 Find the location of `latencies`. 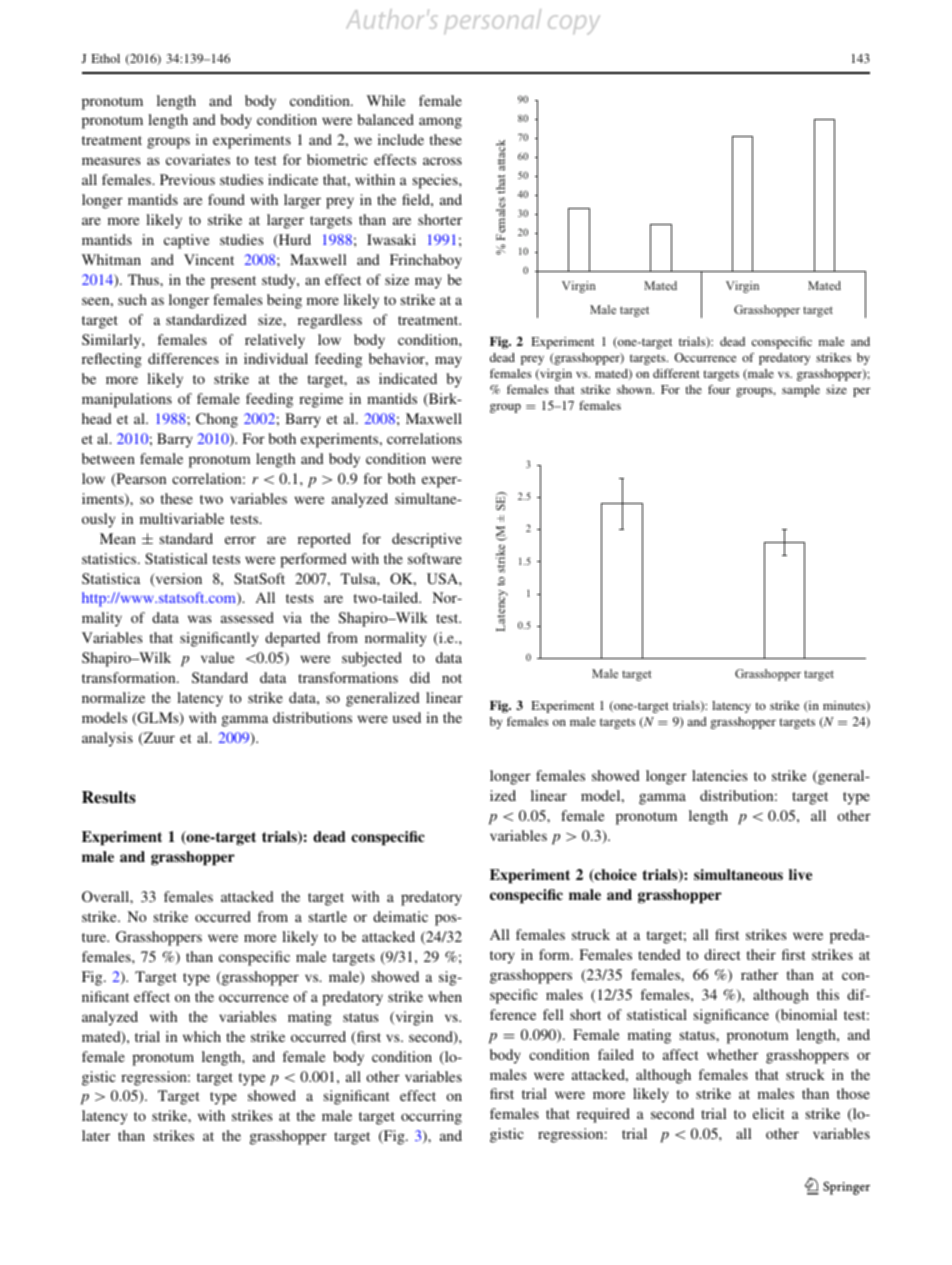

latencies is located at coordinates (720, 775).
